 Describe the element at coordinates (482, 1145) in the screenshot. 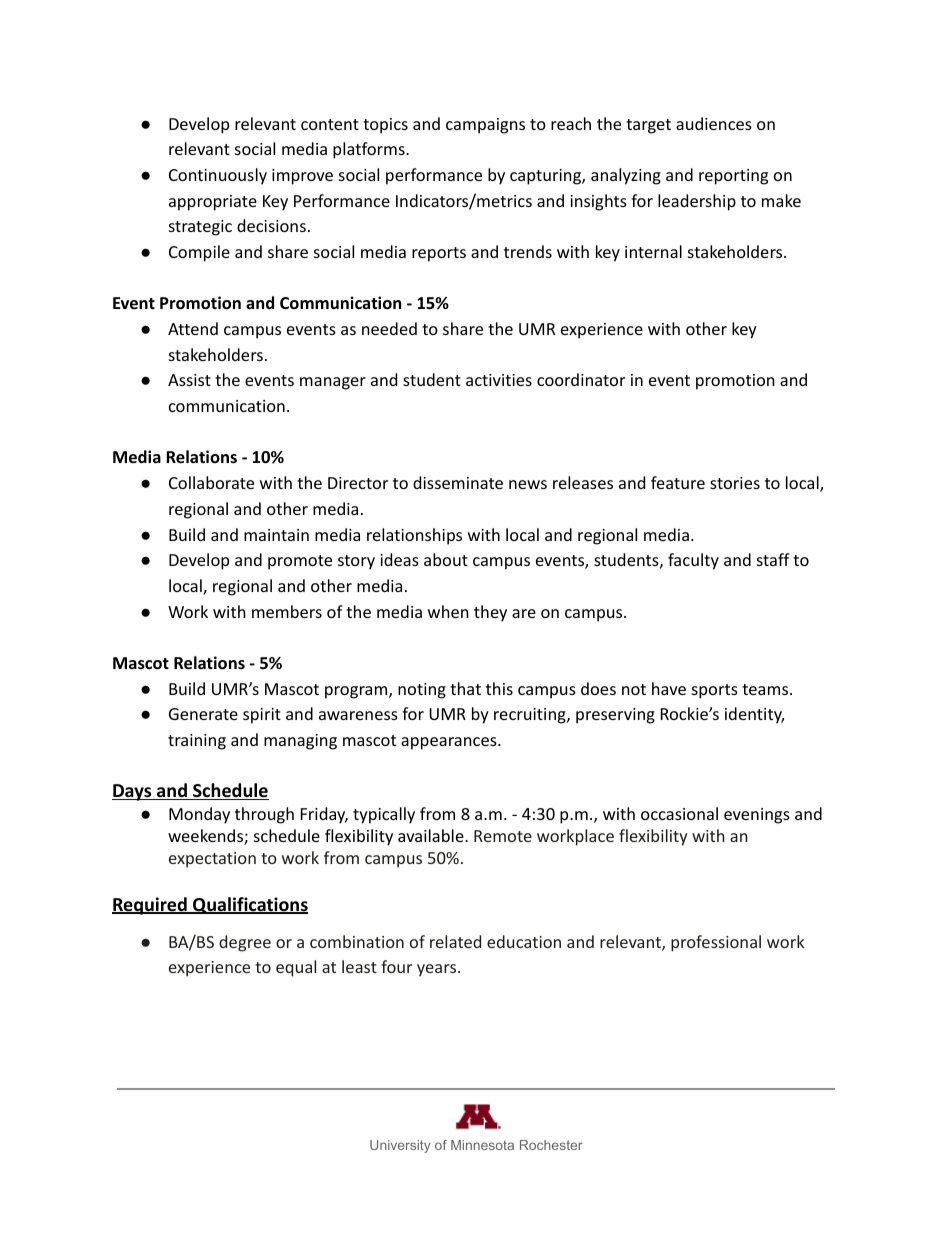

I see `Minnesota` at that location.
